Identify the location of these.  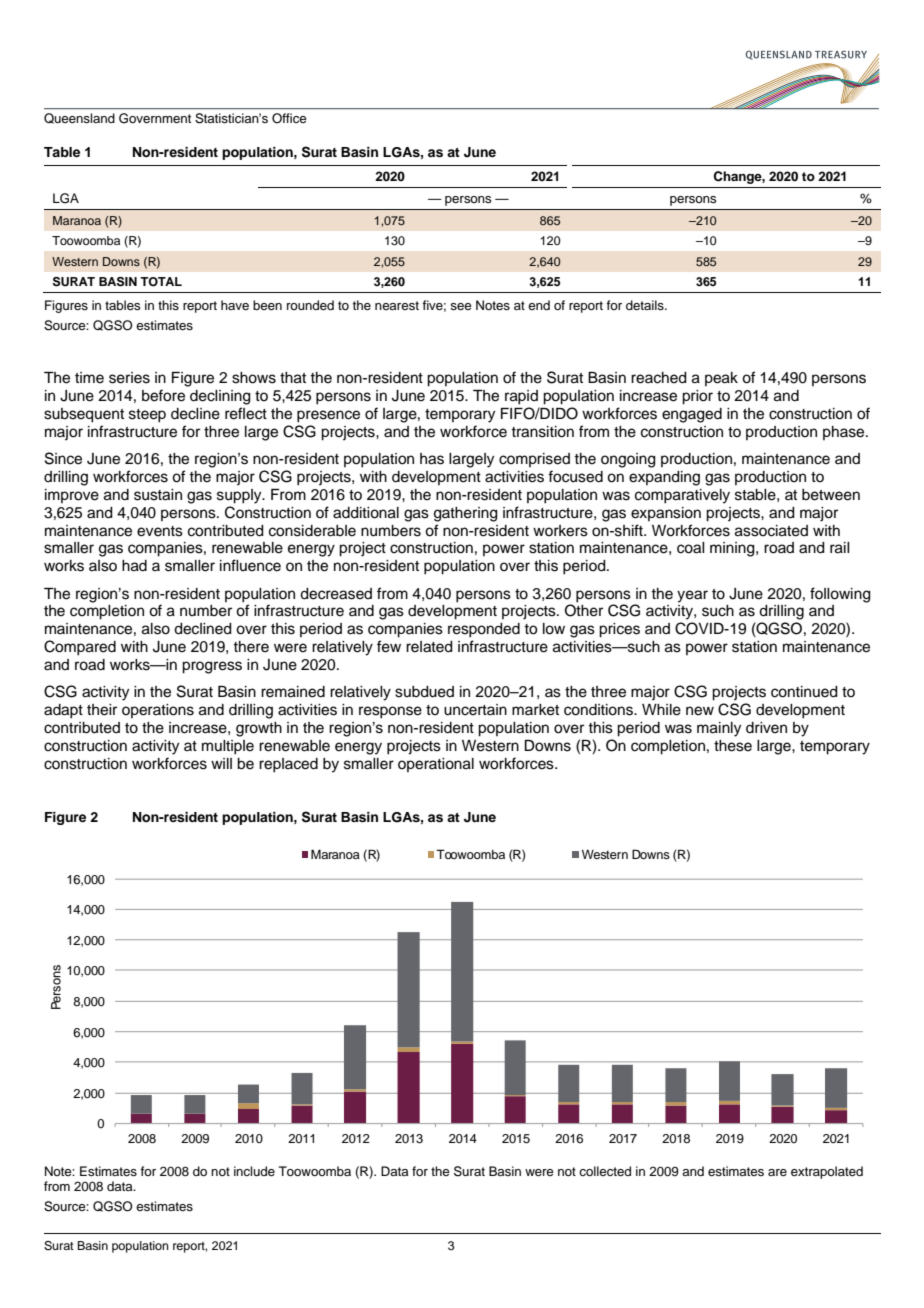
(733, 746).
